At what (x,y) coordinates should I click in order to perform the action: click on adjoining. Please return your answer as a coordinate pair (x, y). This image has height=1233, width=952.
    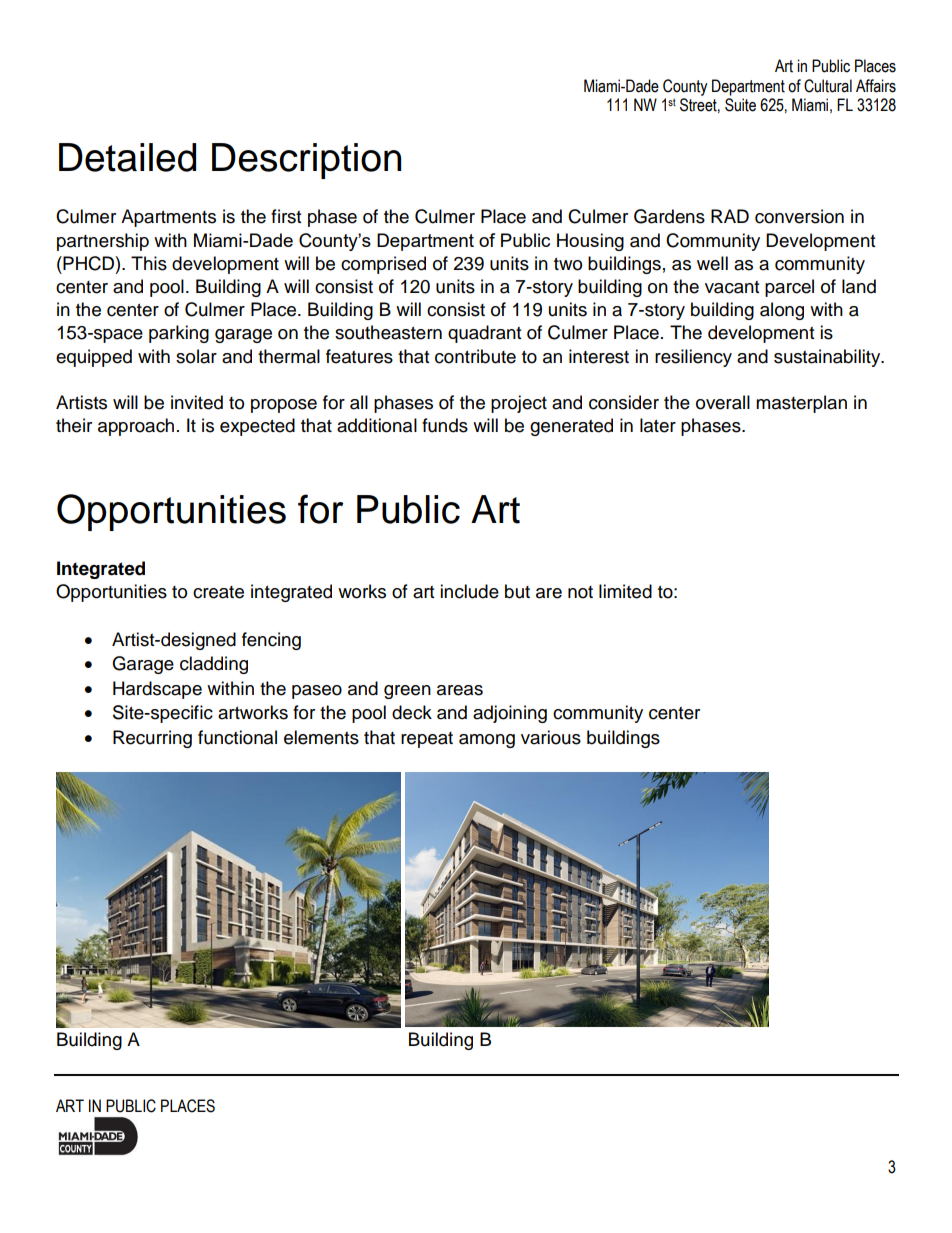
    Looking at the image, I should click on (510, 714).
